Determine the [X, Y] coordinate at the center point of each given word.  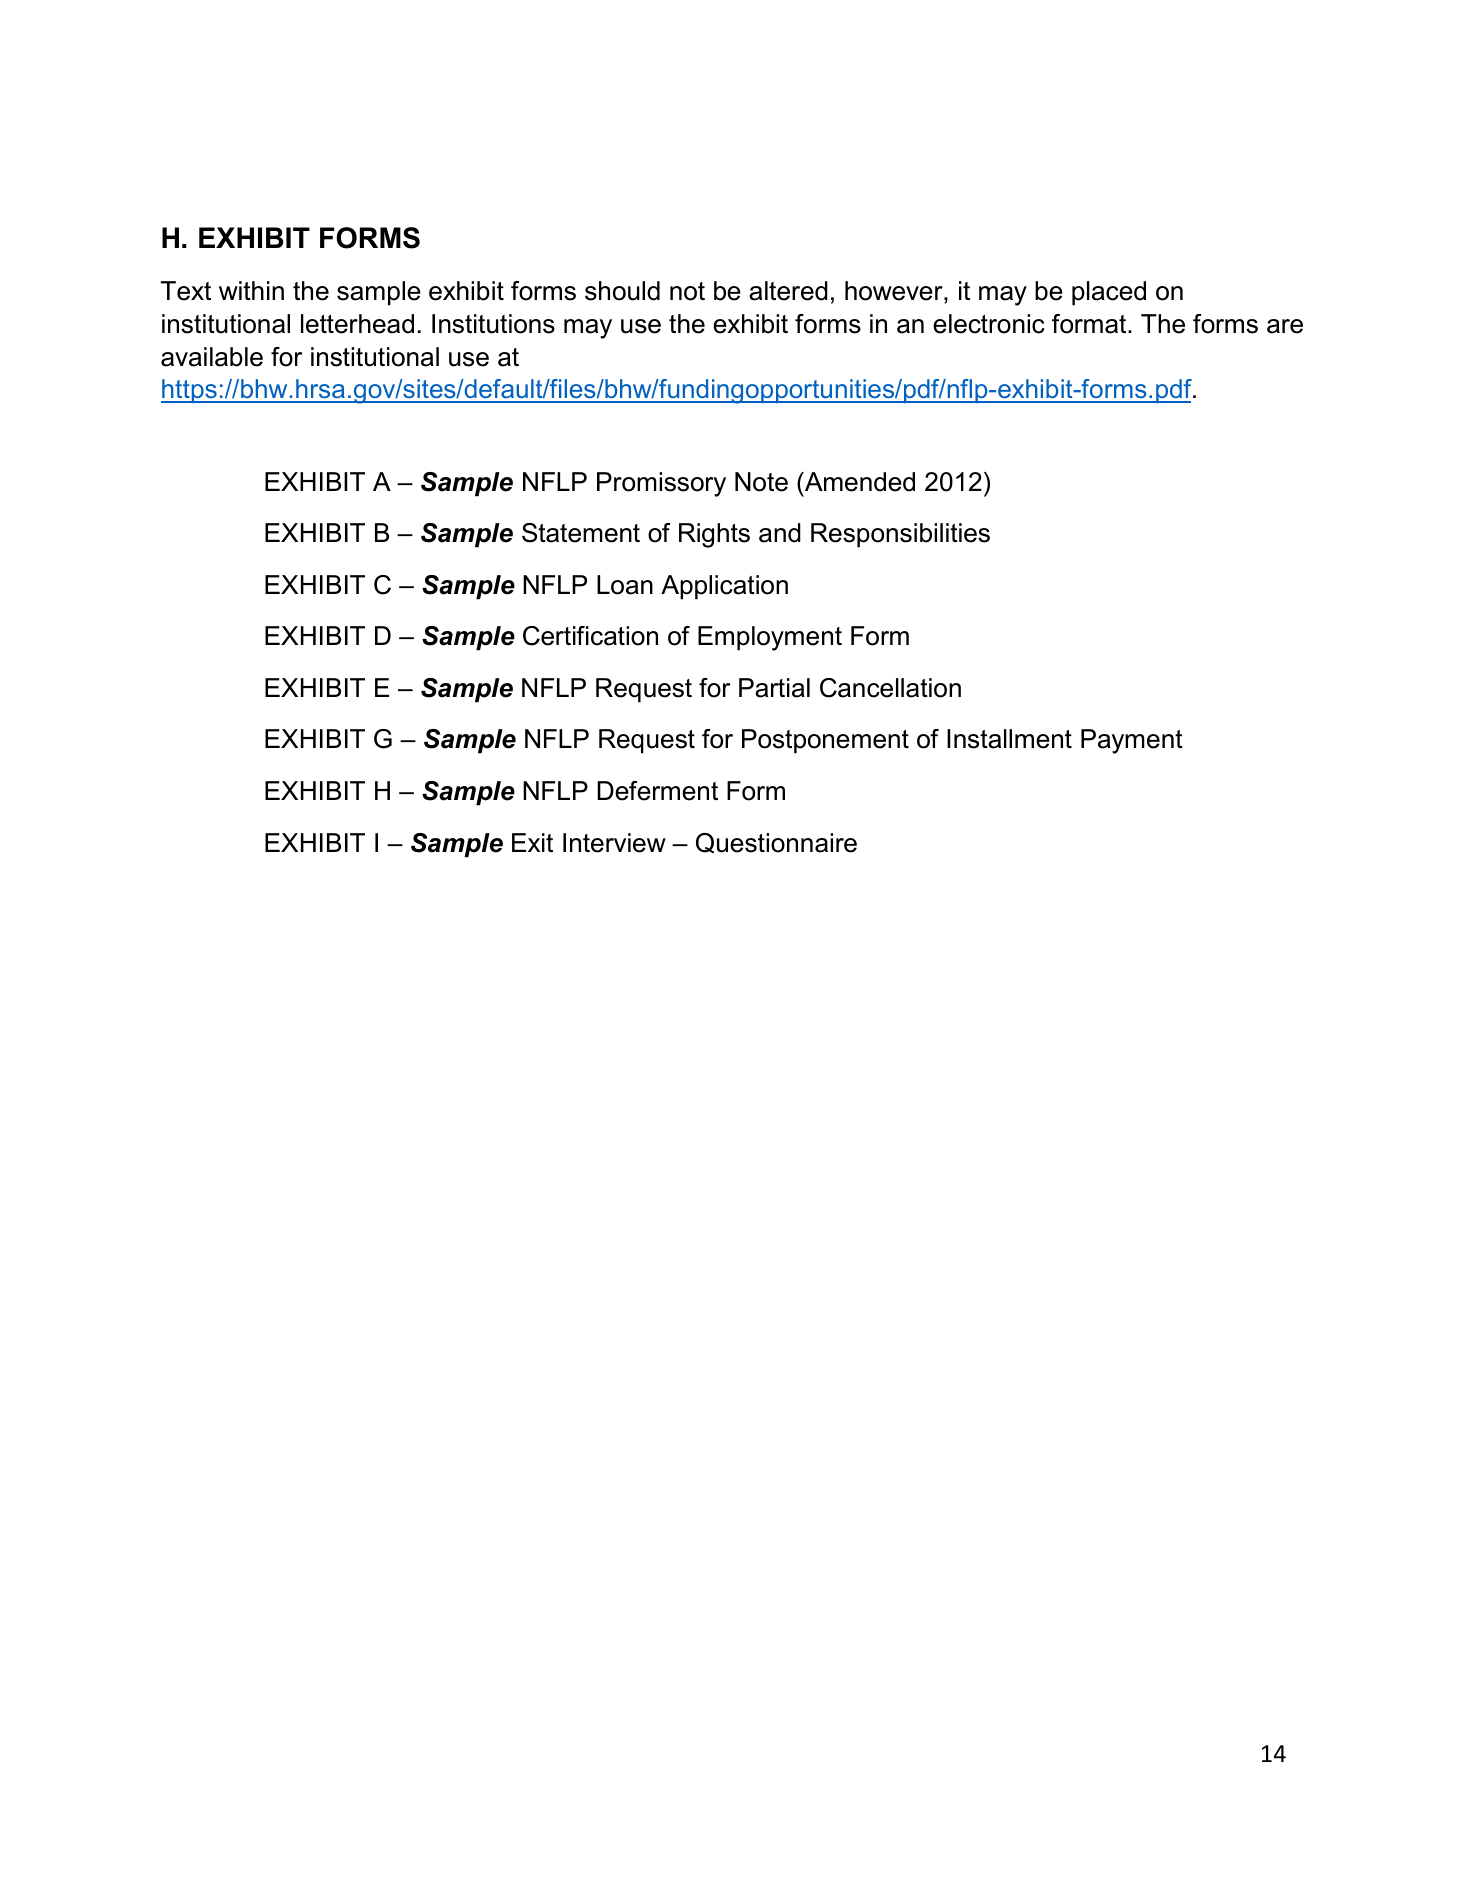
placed [1109, 293]
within [251, 290]
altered [788, 291]
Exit [532, 842]
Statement [581, 533]
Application [724, 587]
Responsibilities [900, 535]
